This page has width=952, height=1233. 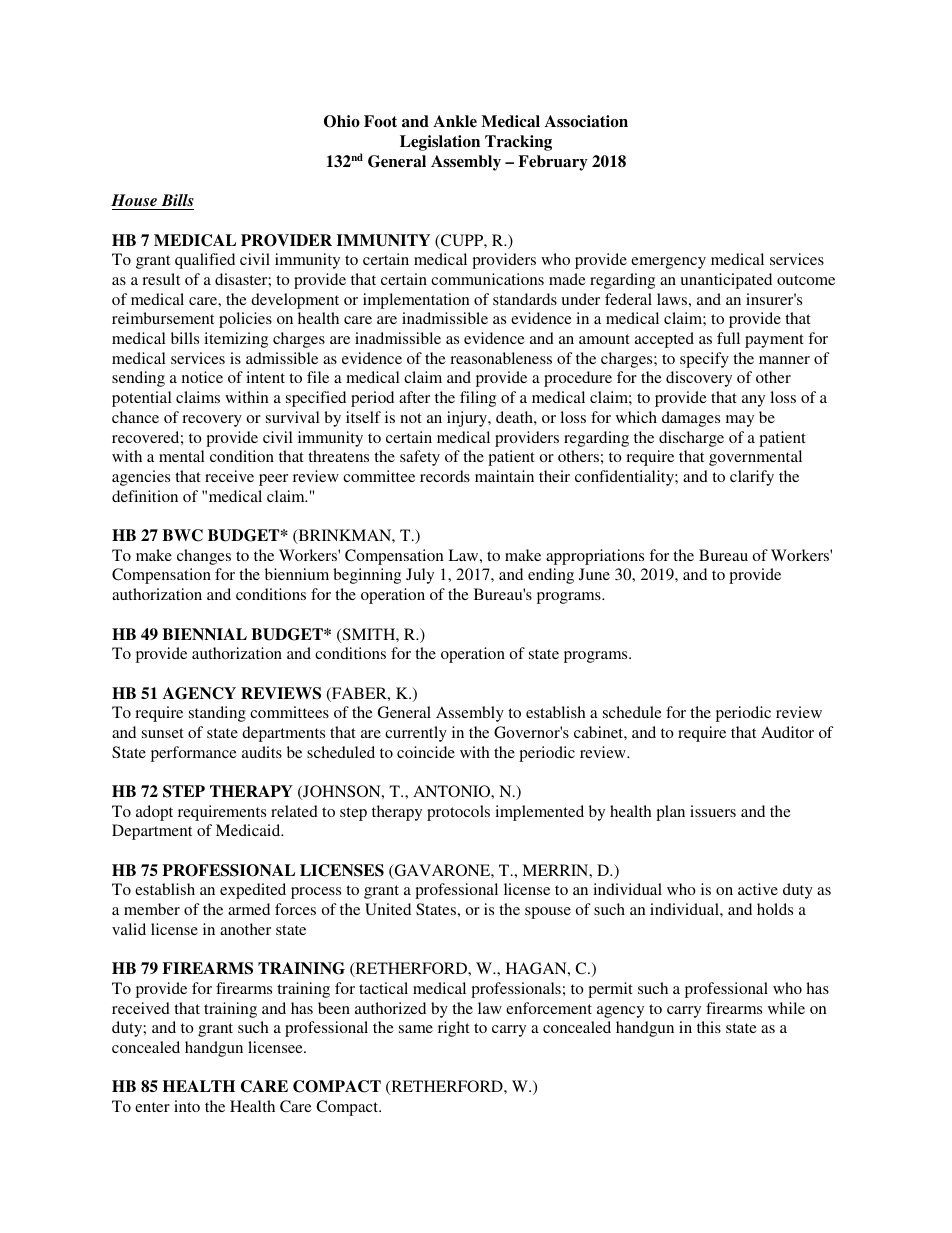 What do you see at coordinates (204, 634) in the page?
I see `BIENNIAL` at bounding box center [204, 634].
